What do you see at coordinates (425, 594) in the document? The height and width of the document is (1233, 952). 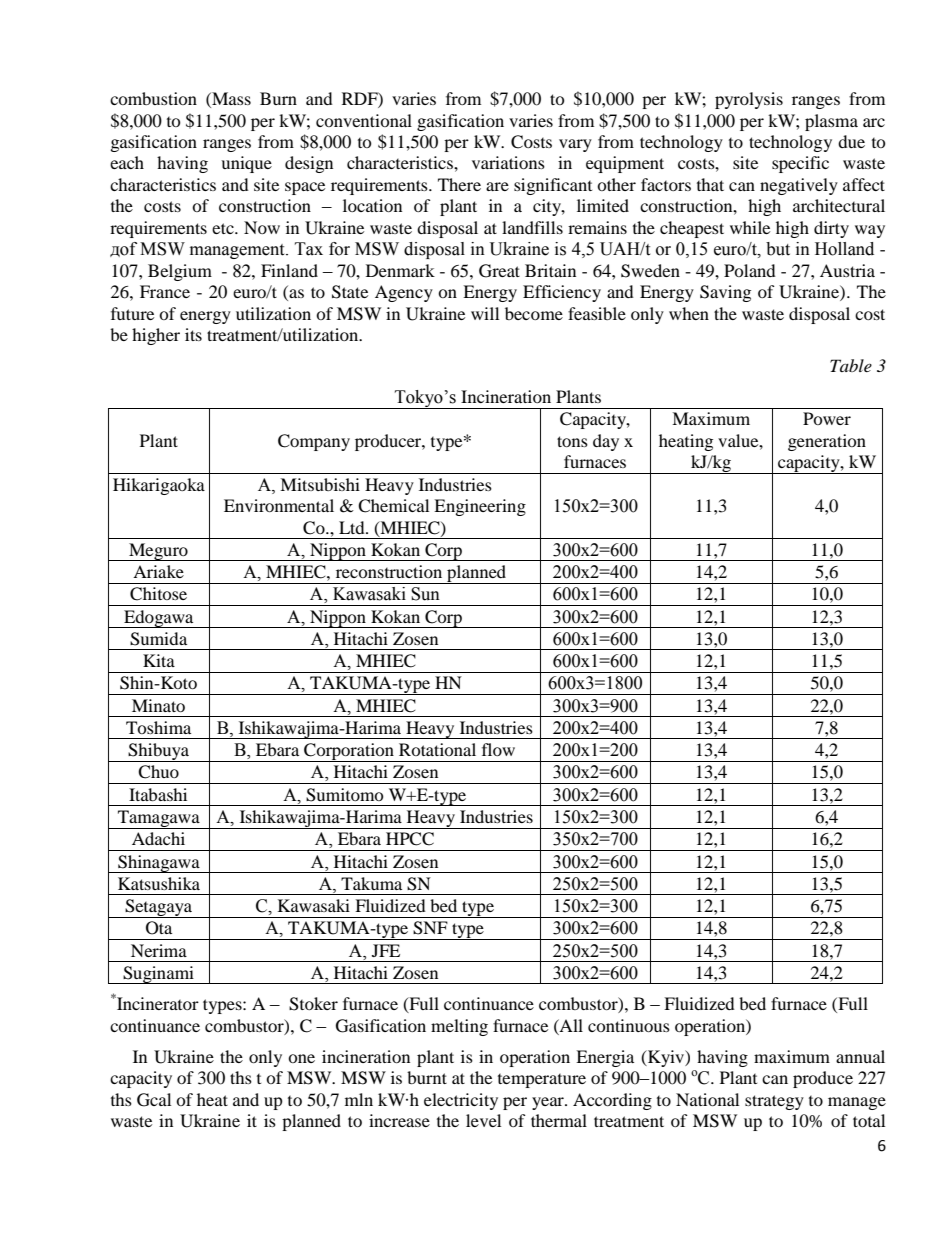 I see `Sun` at bounding box center [425, 594].
